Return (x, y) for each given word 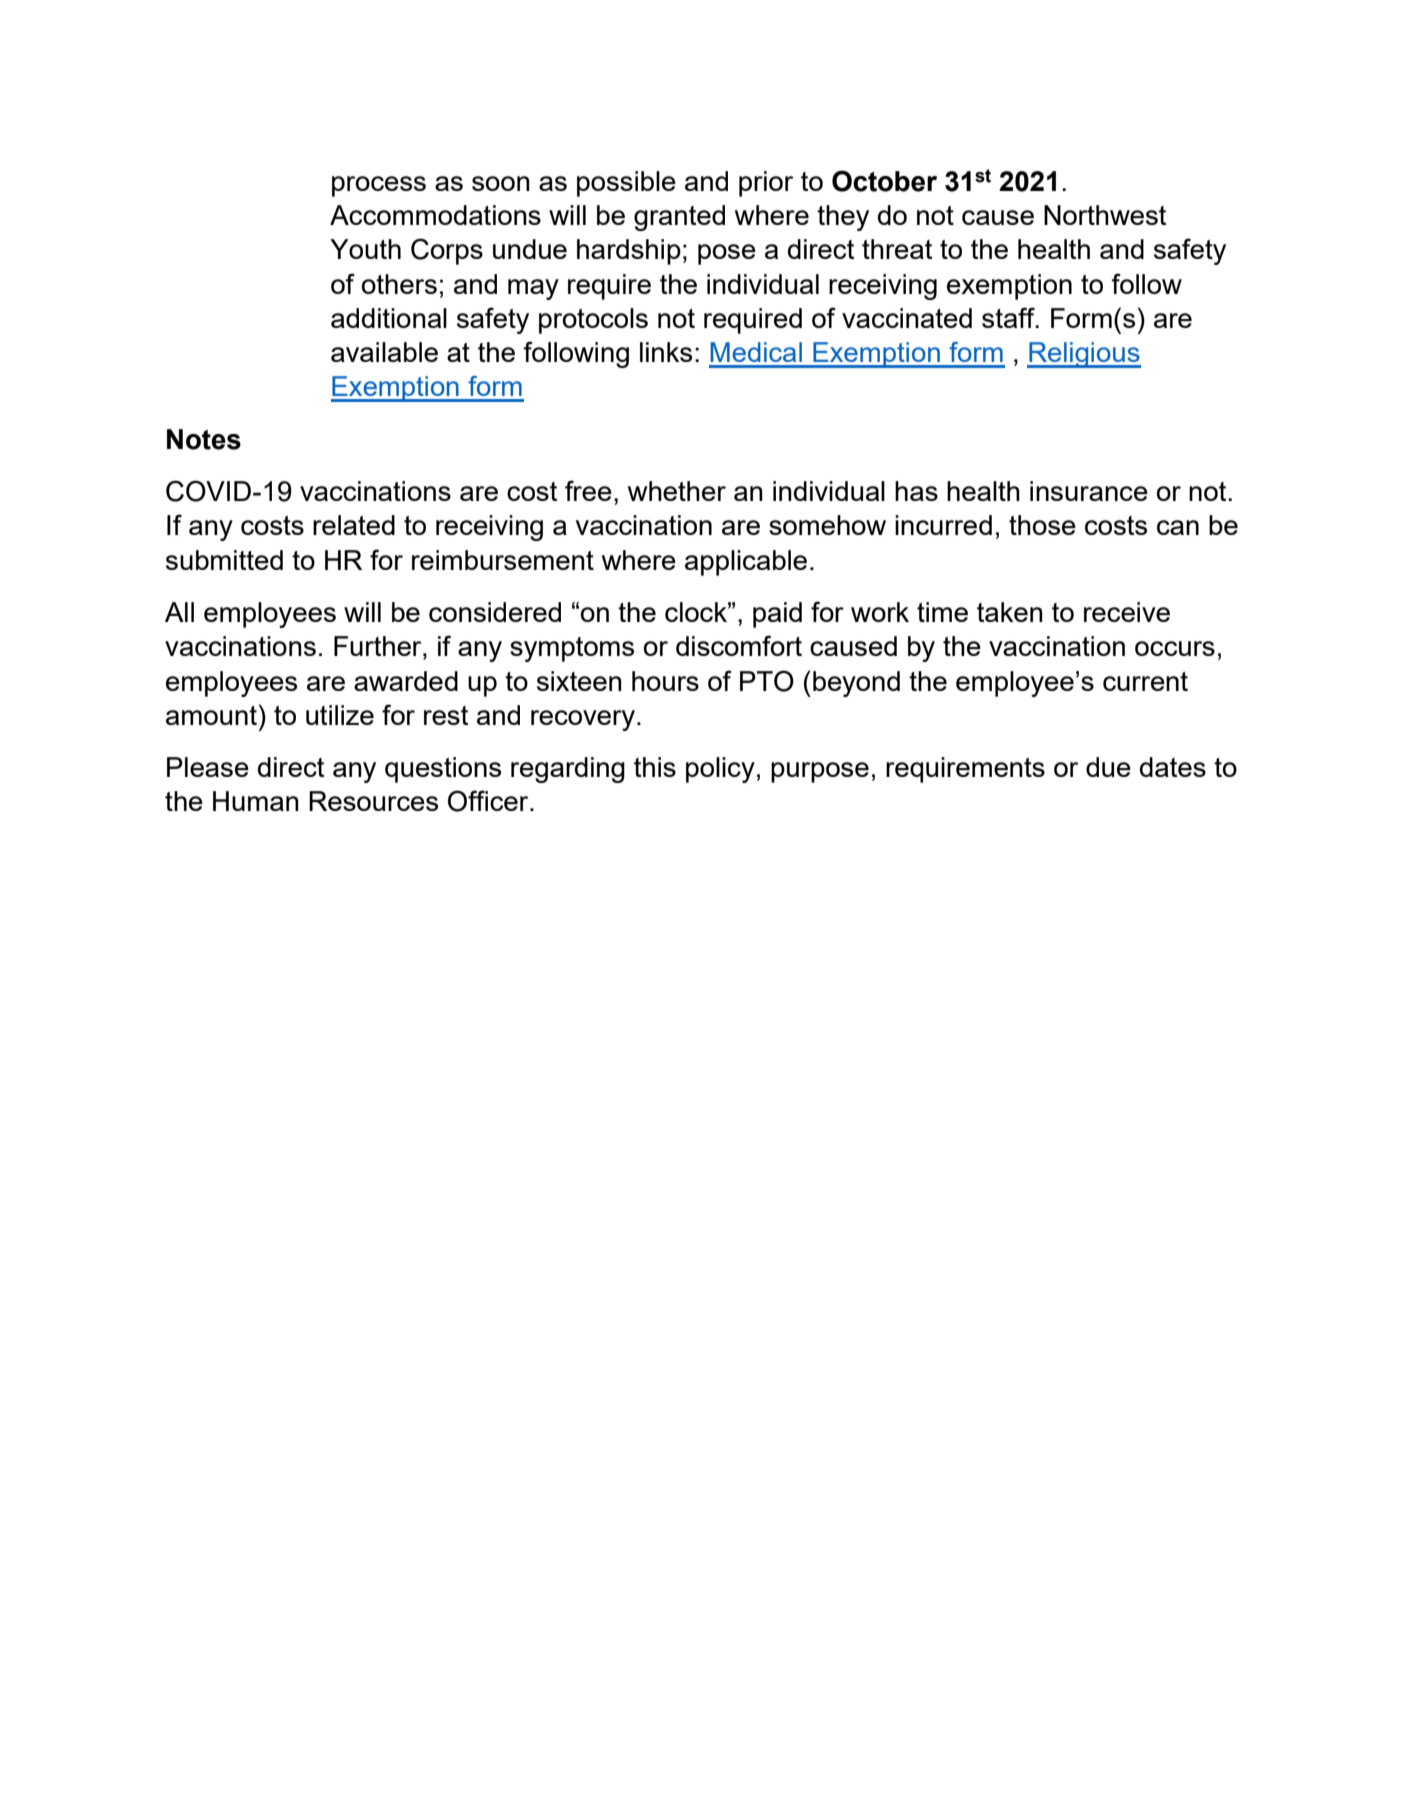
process (379, 186)
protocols (593, 321)
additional (389, 318)
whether (677, 491)
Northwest (1105, 215)
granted (679, 218)
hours (665, 681)
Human (256, 801)
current (1145, 681)
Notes (204, 439)
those (1042, 525)
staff (1009, 317)
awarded (406, 681)
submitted (224, 560)
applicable (746, 563)
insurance (1089, 491)
